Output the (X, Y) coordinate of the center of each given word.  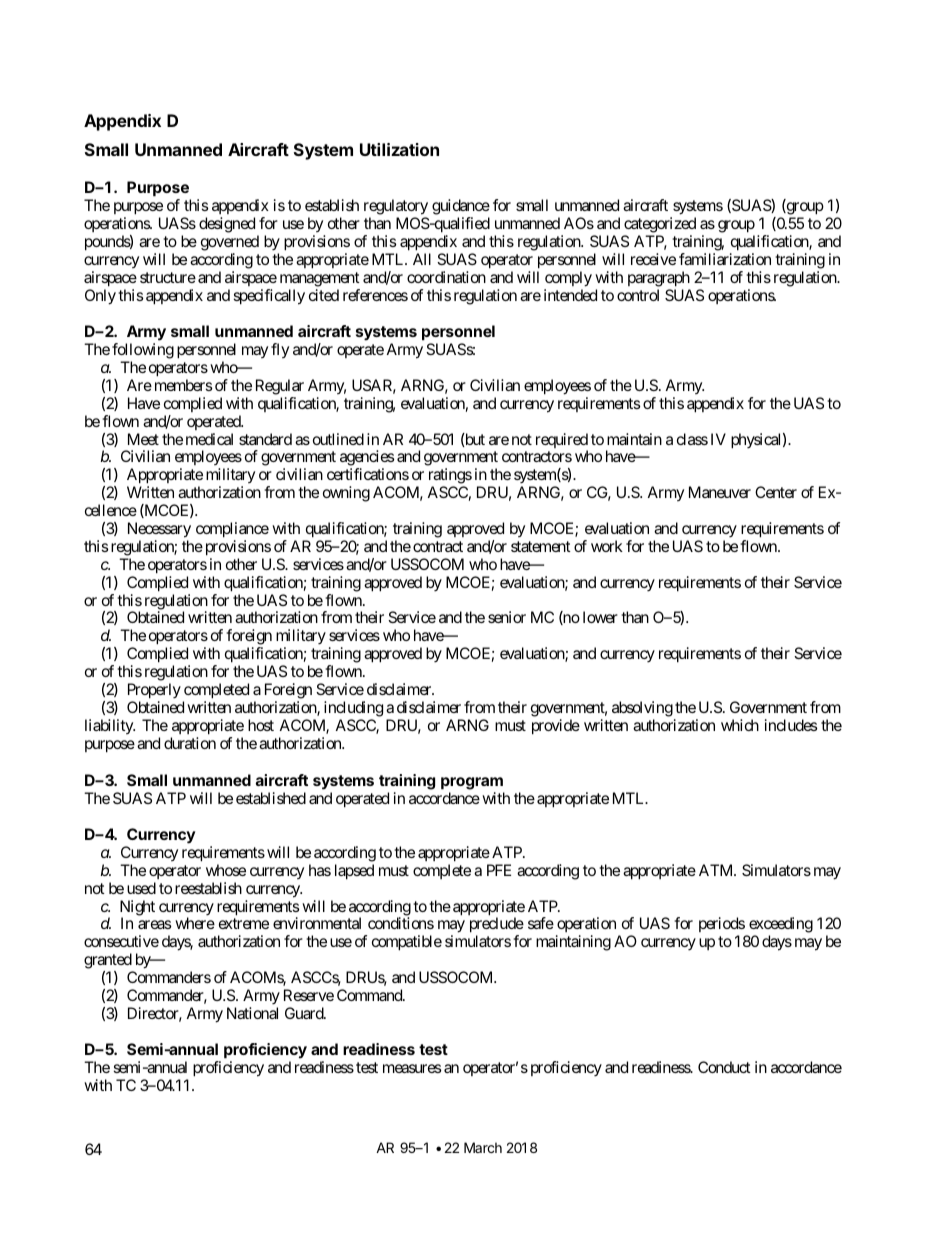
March (483, 1147)
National (252, 1013)
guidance (461, 207)
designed (227, 225)
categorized (660, 225)
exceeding (780, 926)
